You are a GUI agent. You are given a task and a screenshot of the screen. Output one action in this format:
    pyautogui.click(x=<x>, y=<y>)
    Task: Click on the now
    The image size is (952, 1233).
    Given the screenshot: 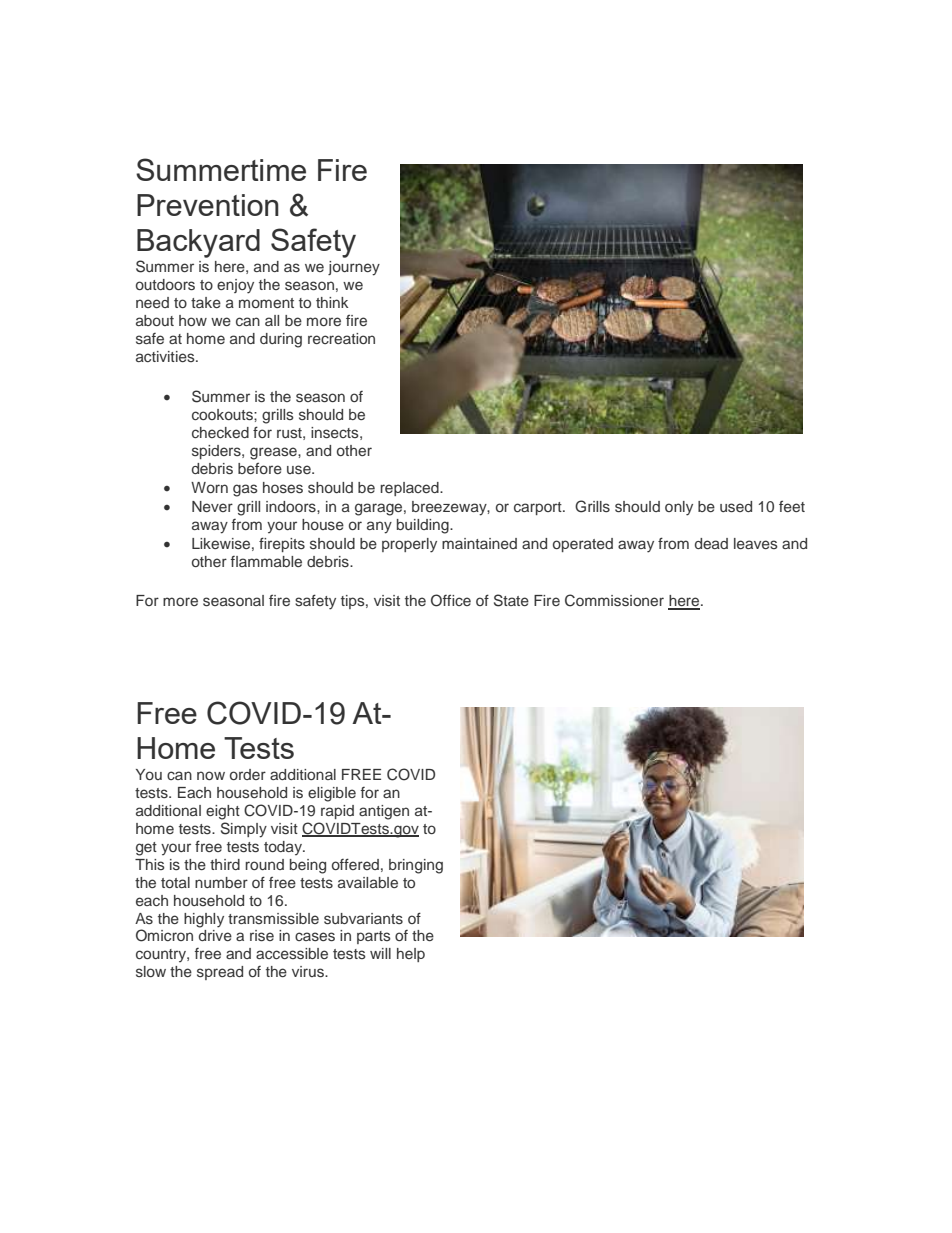 What is the action you would take?
    pyautogui.click(x=211, y=775)
